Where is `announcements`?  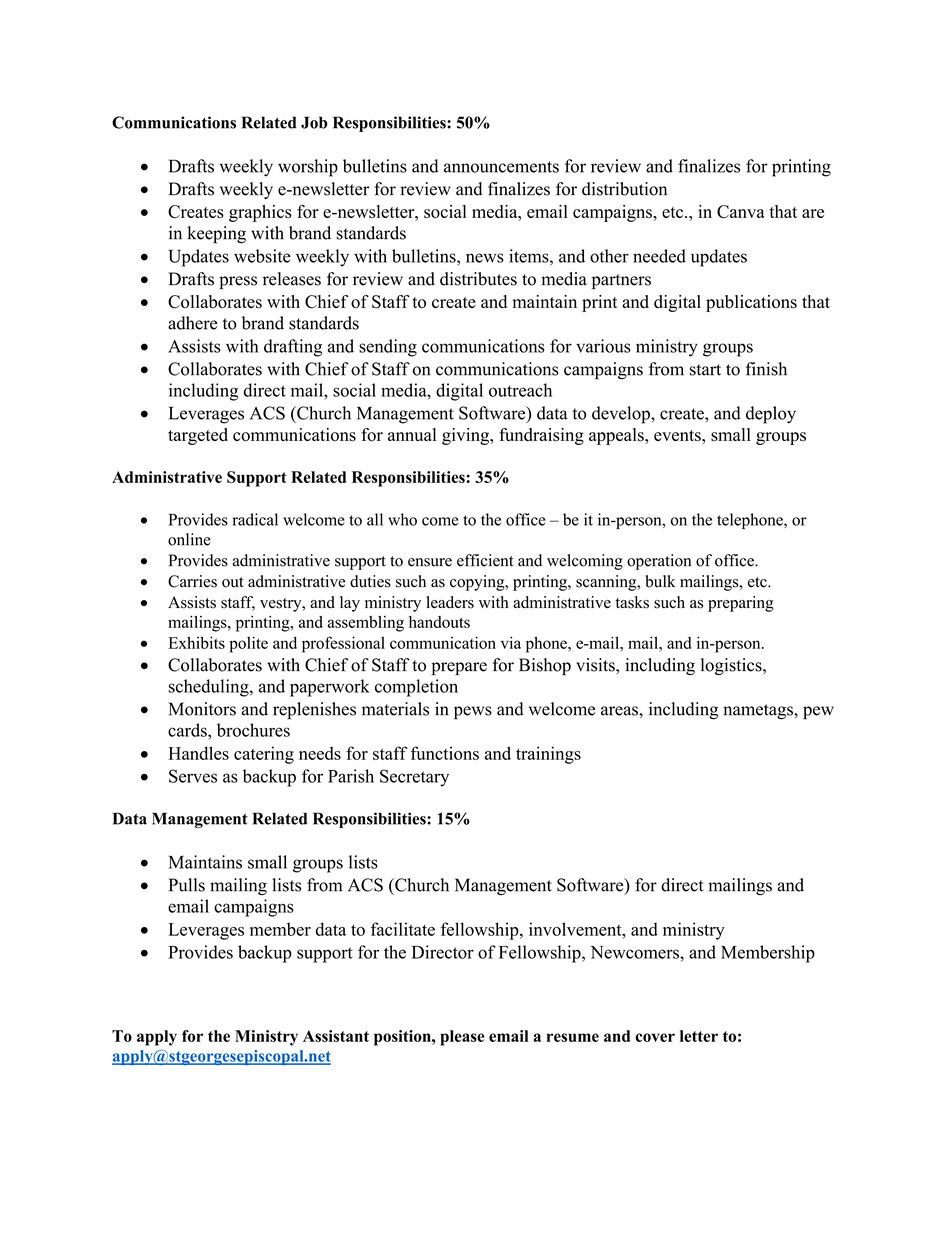 announcements is located at coordinates (501, 167).
